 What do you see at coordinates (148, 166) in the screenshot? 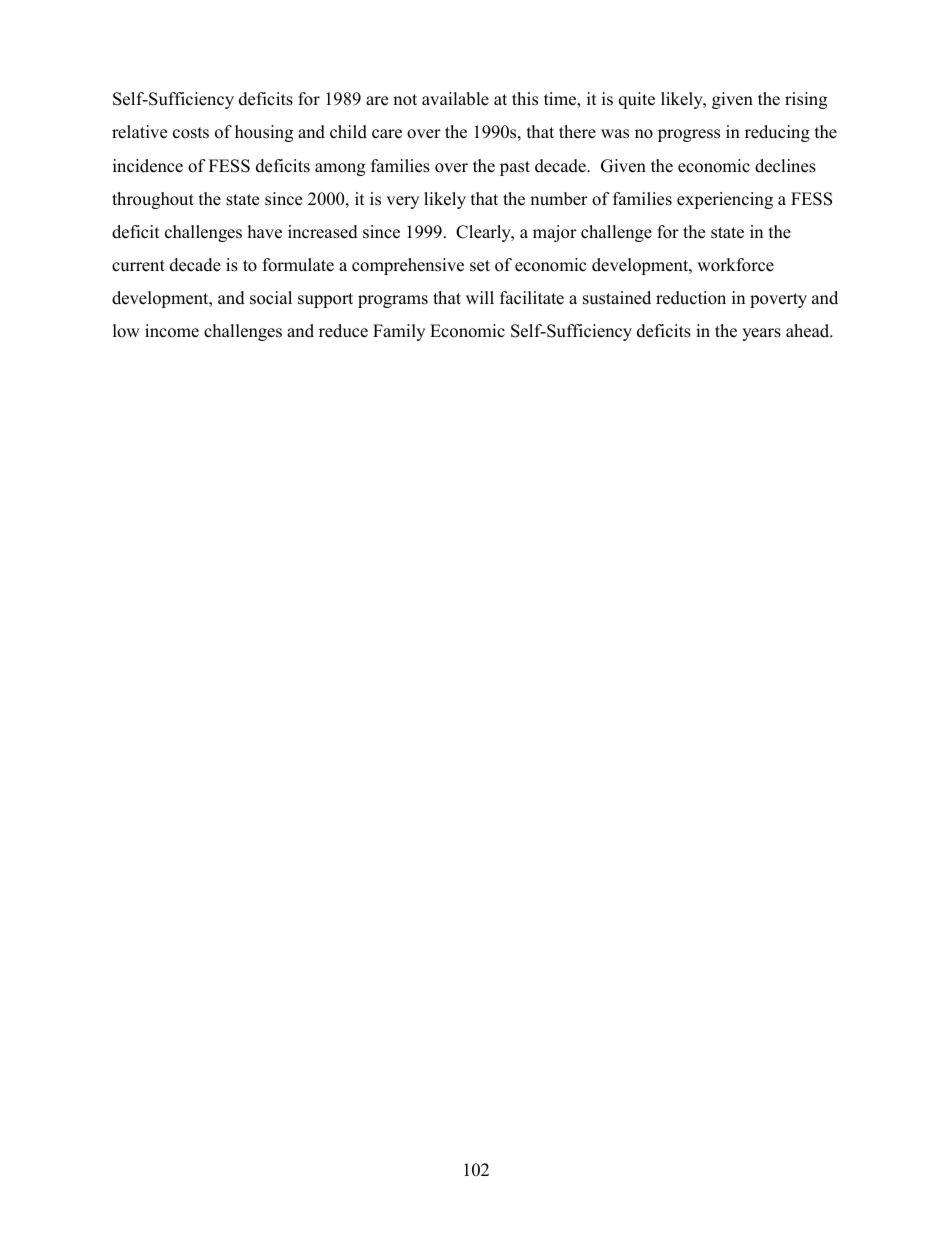
I see `incidence` at bounding box center [148, 166].
